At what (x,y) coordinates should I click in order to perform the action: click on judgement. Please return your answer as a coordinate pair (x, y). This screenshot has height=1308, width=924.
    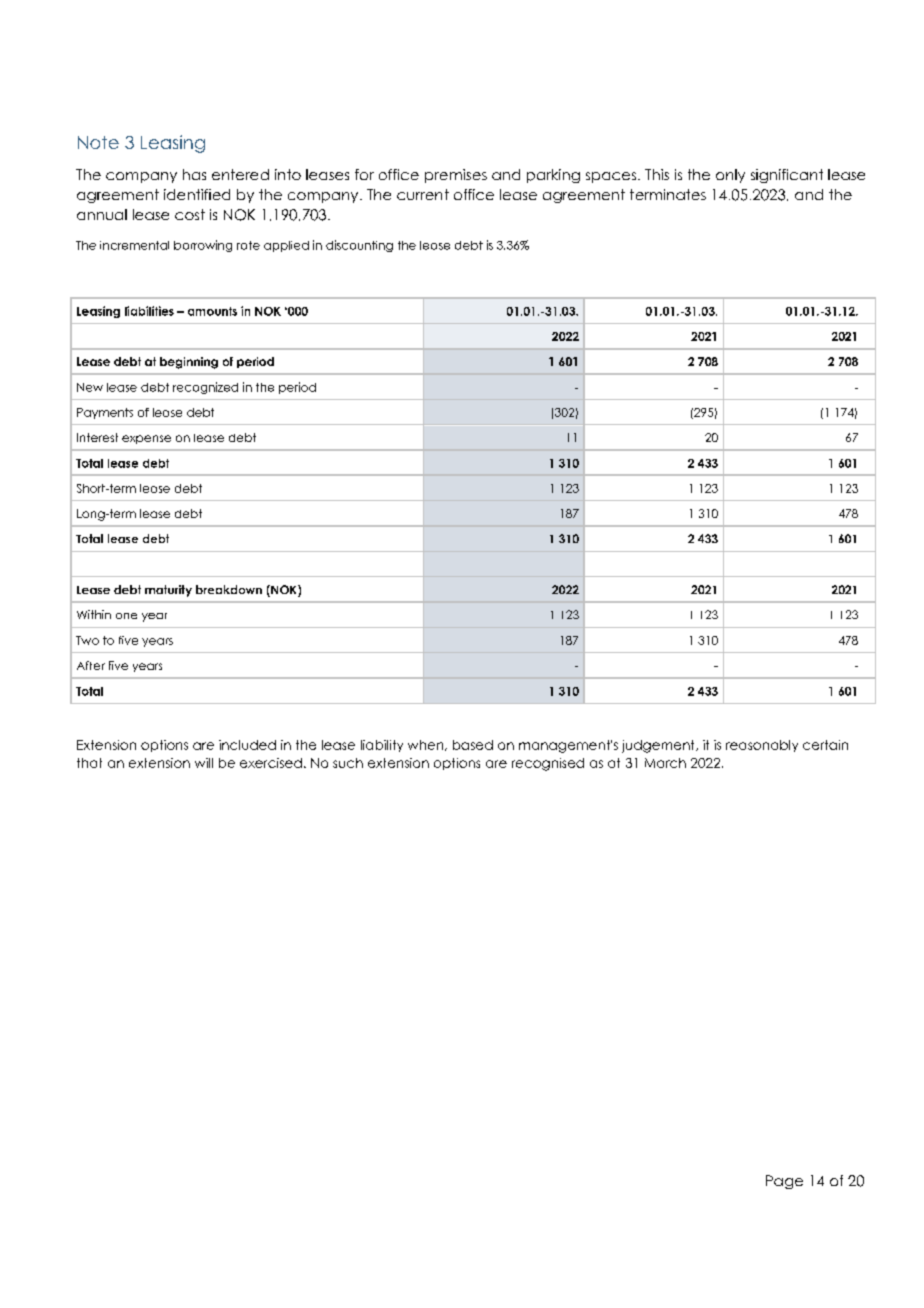
    Looking at the image, I should click on (659, 746).
